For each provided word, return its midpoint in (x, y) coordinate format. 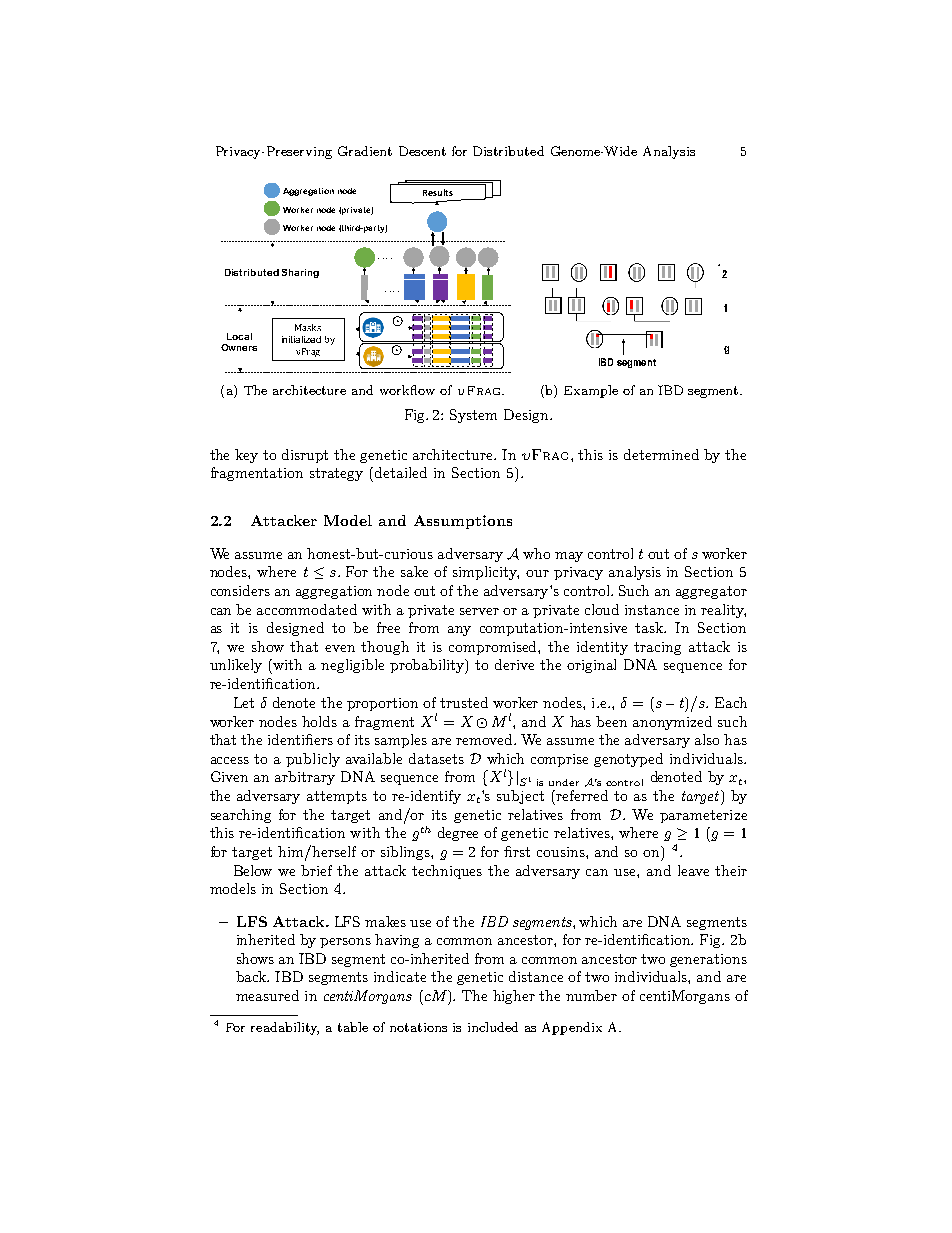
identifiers (300, 739)
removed (485, 739)
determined (661, 454)
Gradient (365, 151)
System (473, 416)
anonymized (672, 723)
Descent (422, 151)
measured (267, 995)
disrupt (305, 456)
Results (438, 192)
